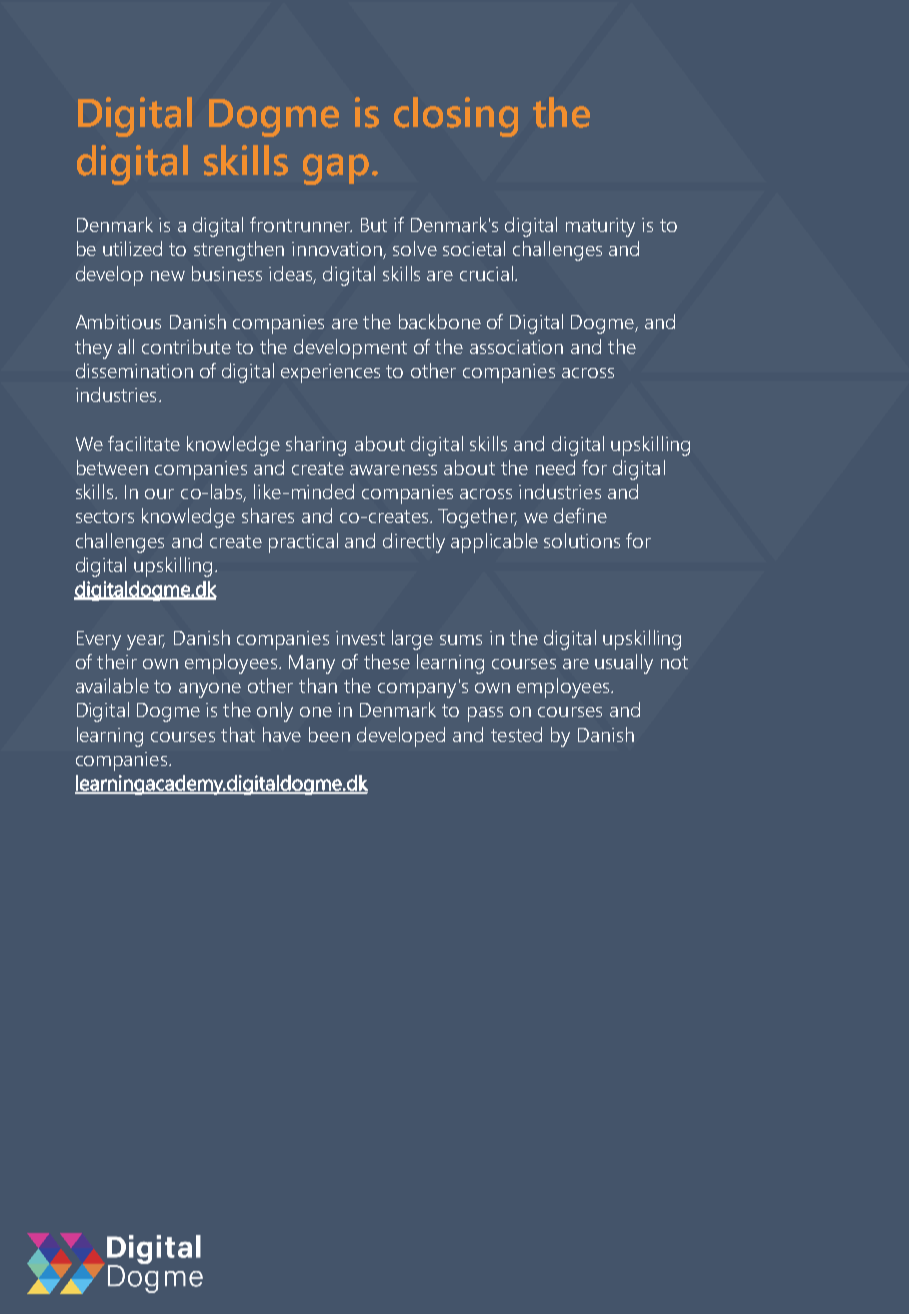 This screenshot has width=909, height=1314. I want to click on need, so click(555, 467).
